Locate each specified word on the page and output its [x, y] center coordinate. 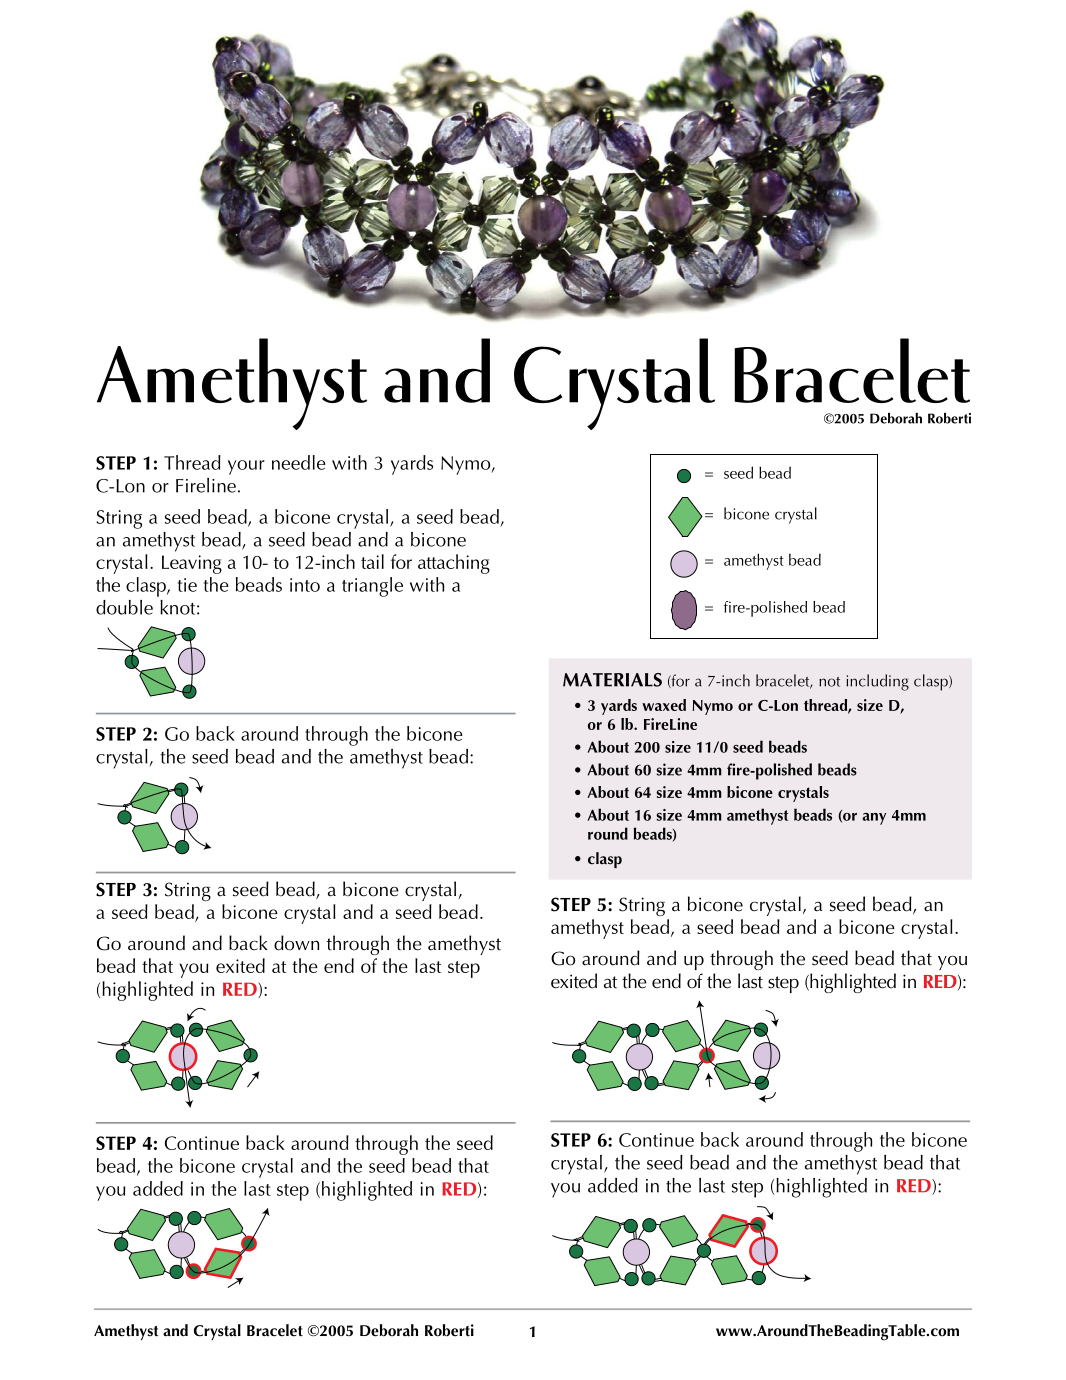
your [246, 467]
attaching [454, 564]
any [874, 819]
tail [372, 561]
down [296, 943]
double [124, 607]
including [877, 682]
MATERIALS [612, 680]
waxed [664, 705]
